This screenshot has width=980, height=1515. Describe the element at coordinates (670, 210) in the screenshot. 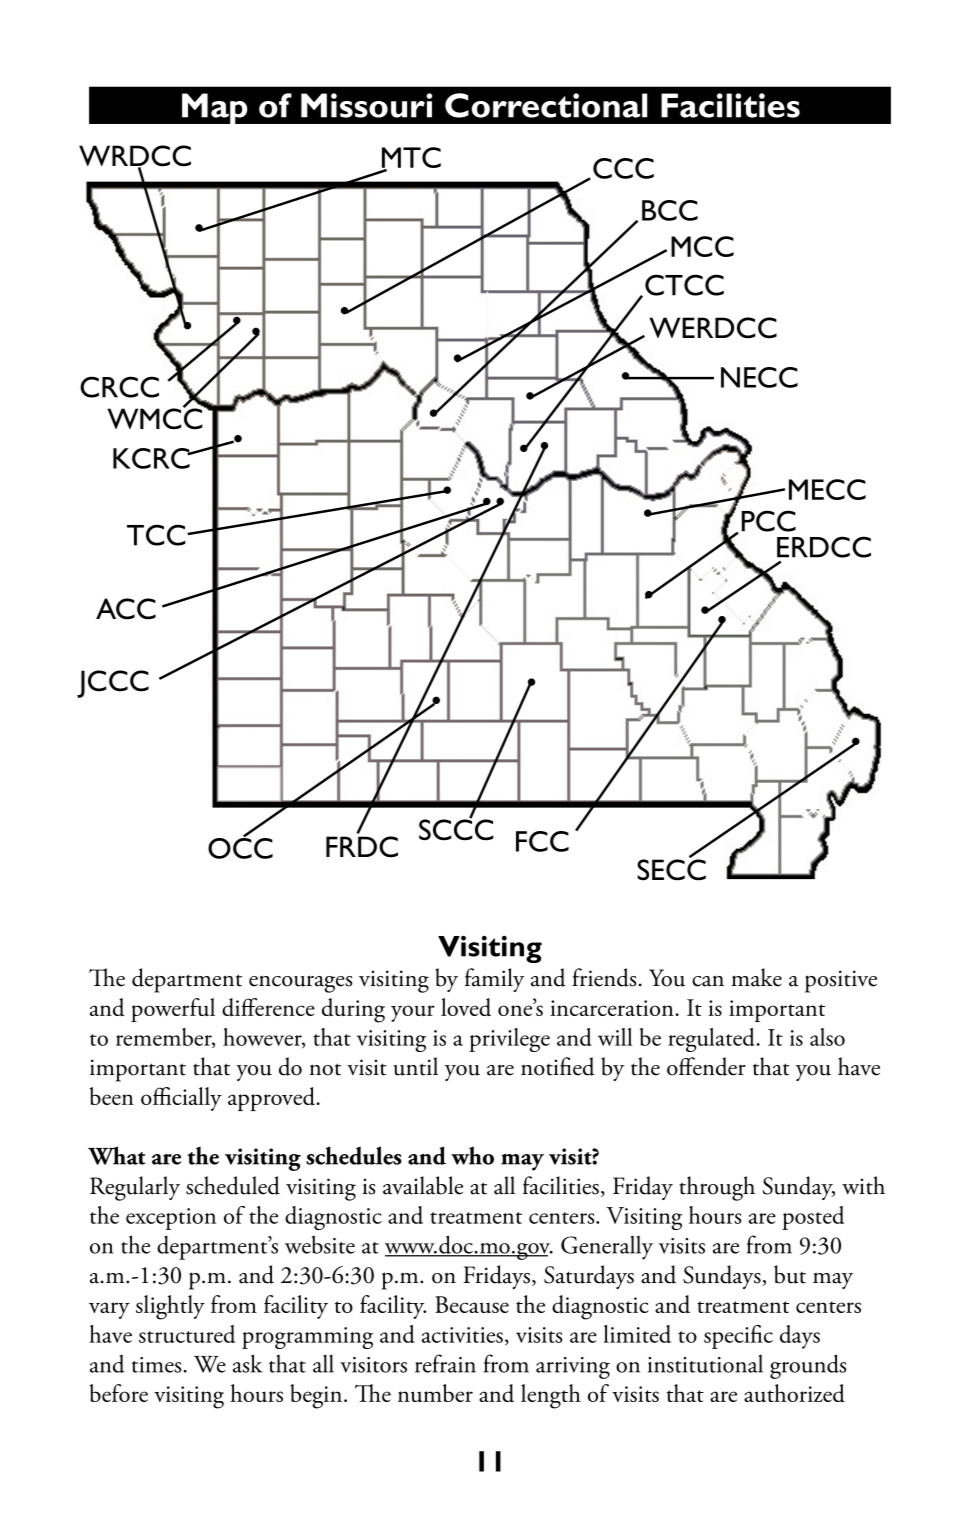

I see `BCC` at that location.
